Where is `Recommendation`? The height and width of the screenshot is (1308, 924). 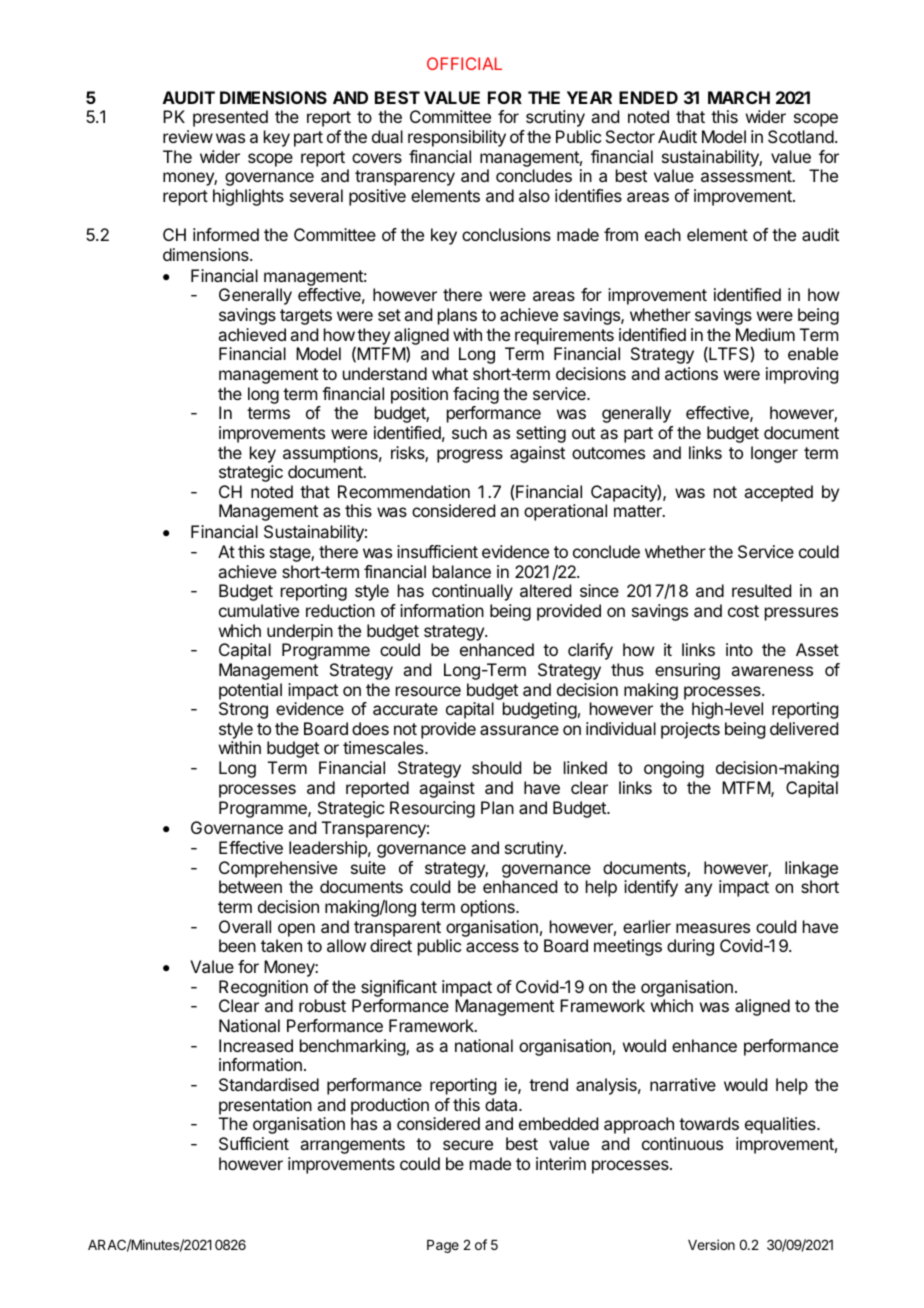
Recommendation is located at coordinates (404, 491).
